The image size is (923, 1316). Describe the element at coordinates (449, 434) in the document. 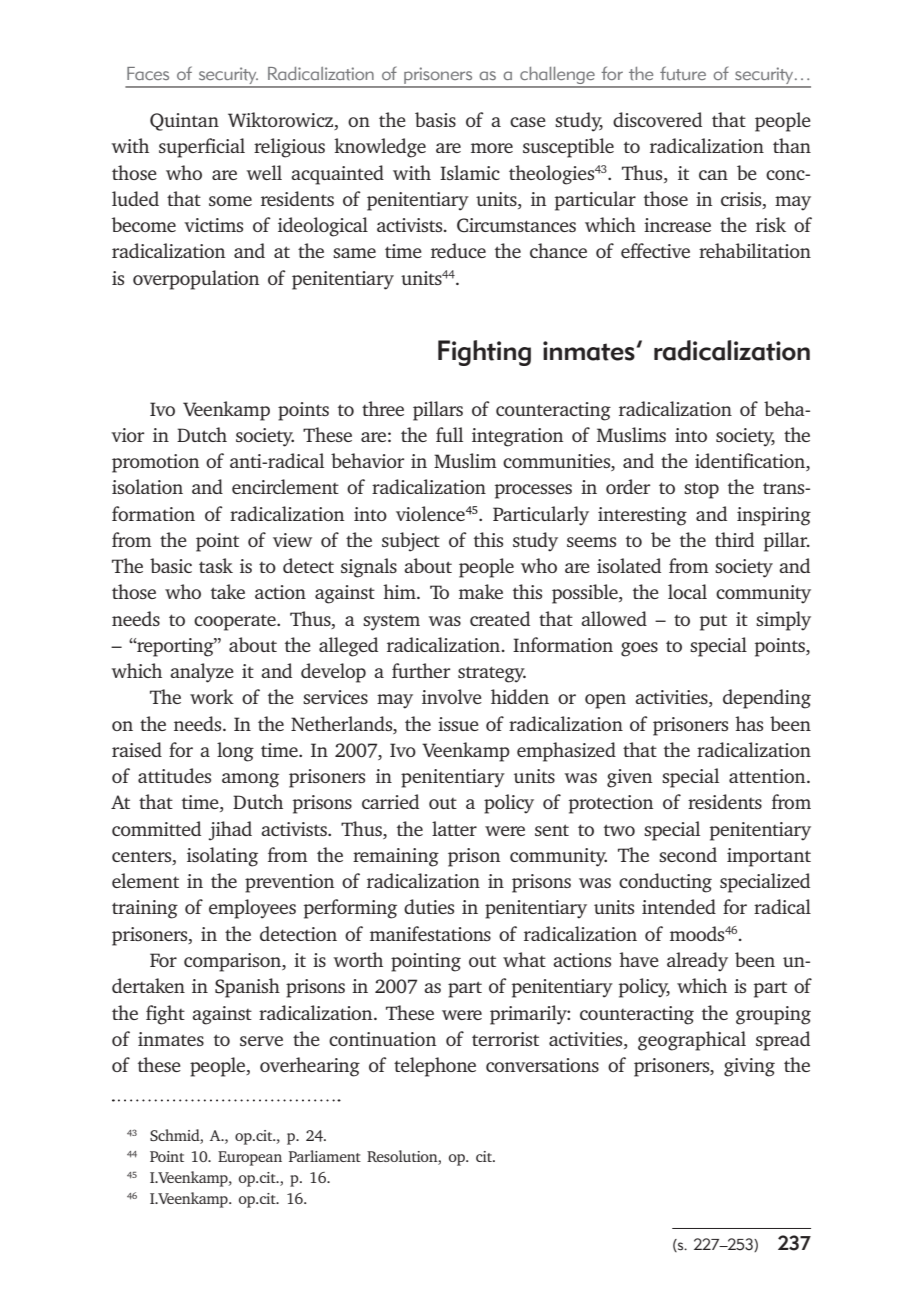

I see `full` at that location.
